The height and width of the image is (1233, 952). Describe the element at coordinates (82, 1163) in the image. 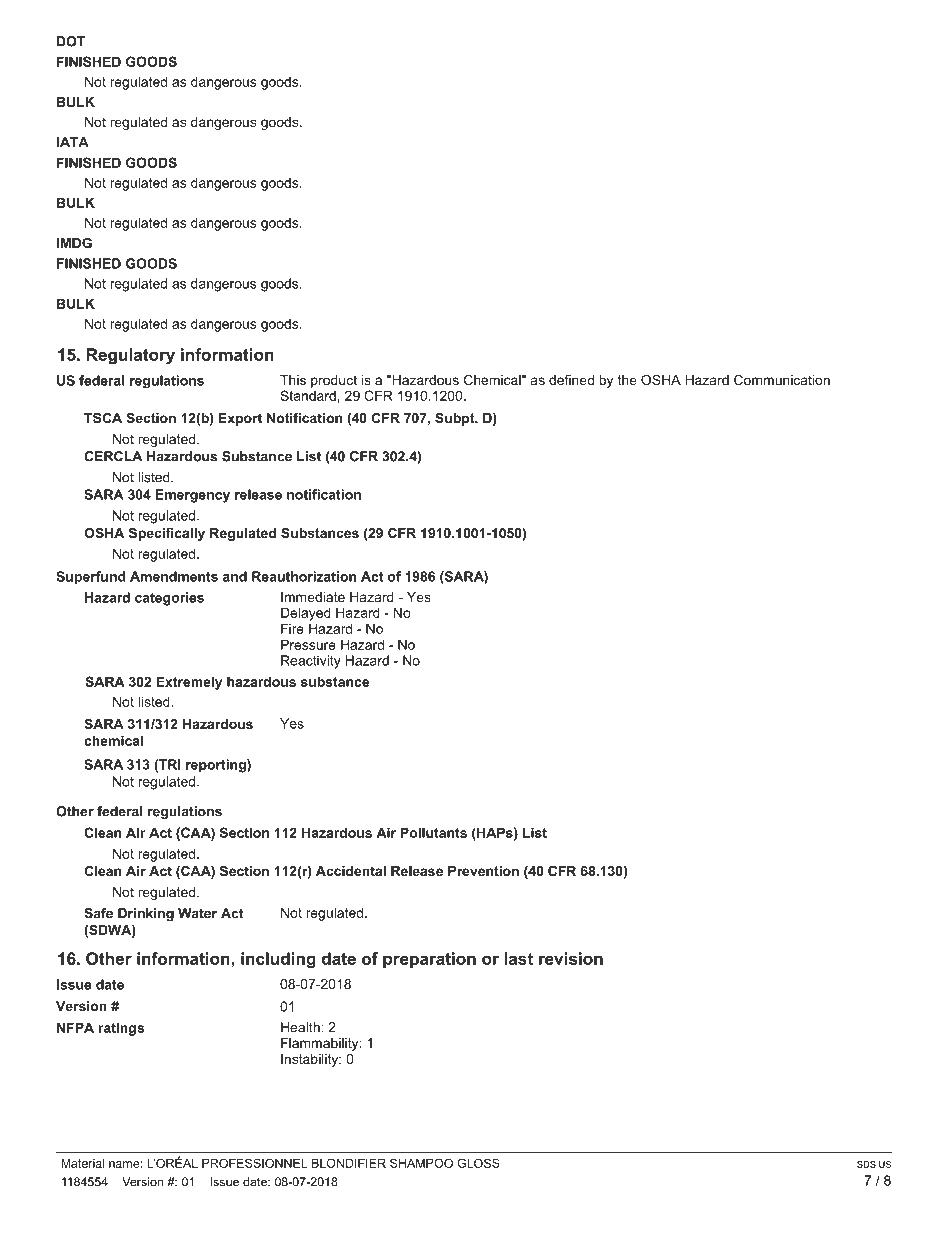

I see `Material` at that location.
